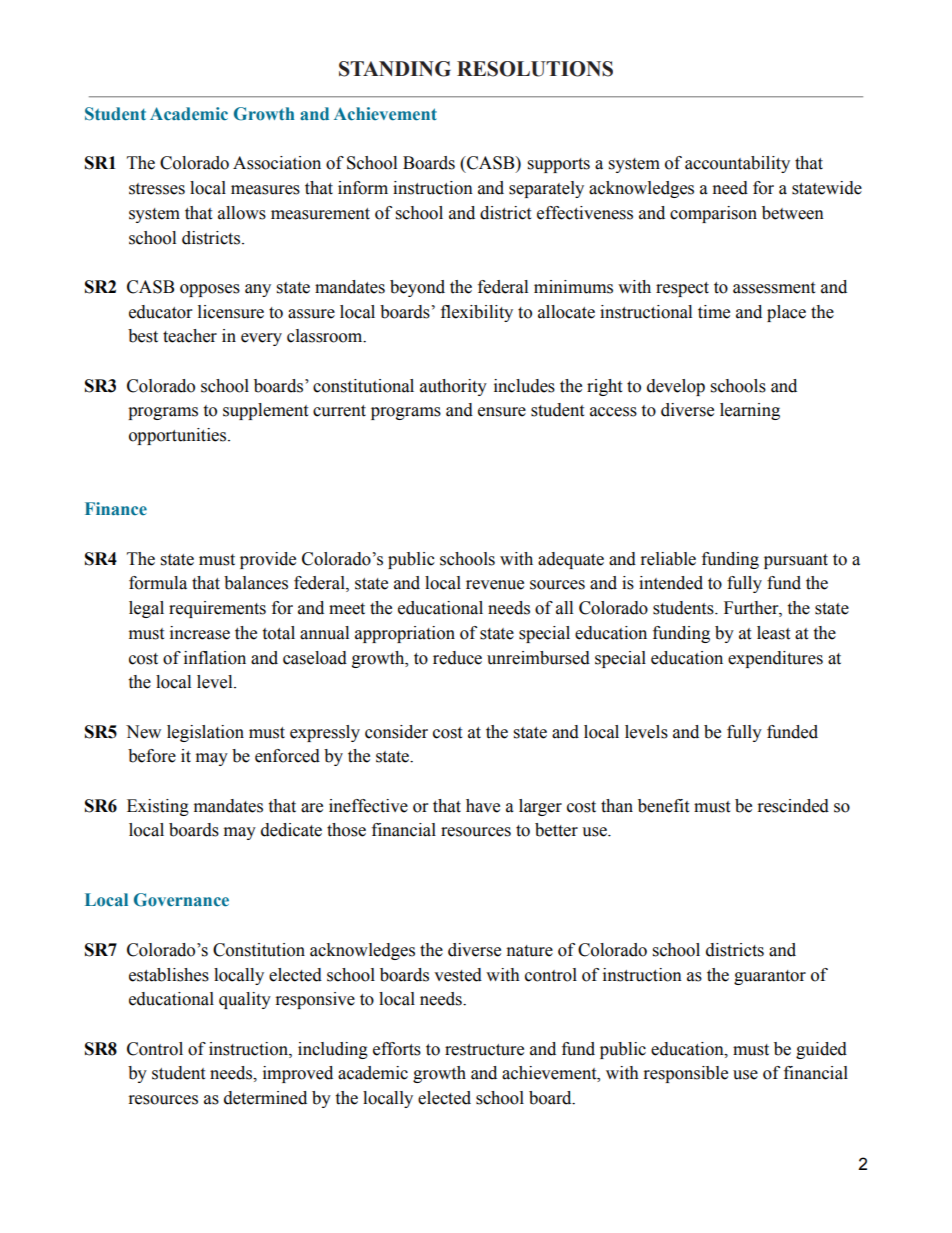 The height and width of the page is (1233, 952). What do you see at coordinates (495, 585) in the page?
I see `revenue` at bounding box center [495, 585].
